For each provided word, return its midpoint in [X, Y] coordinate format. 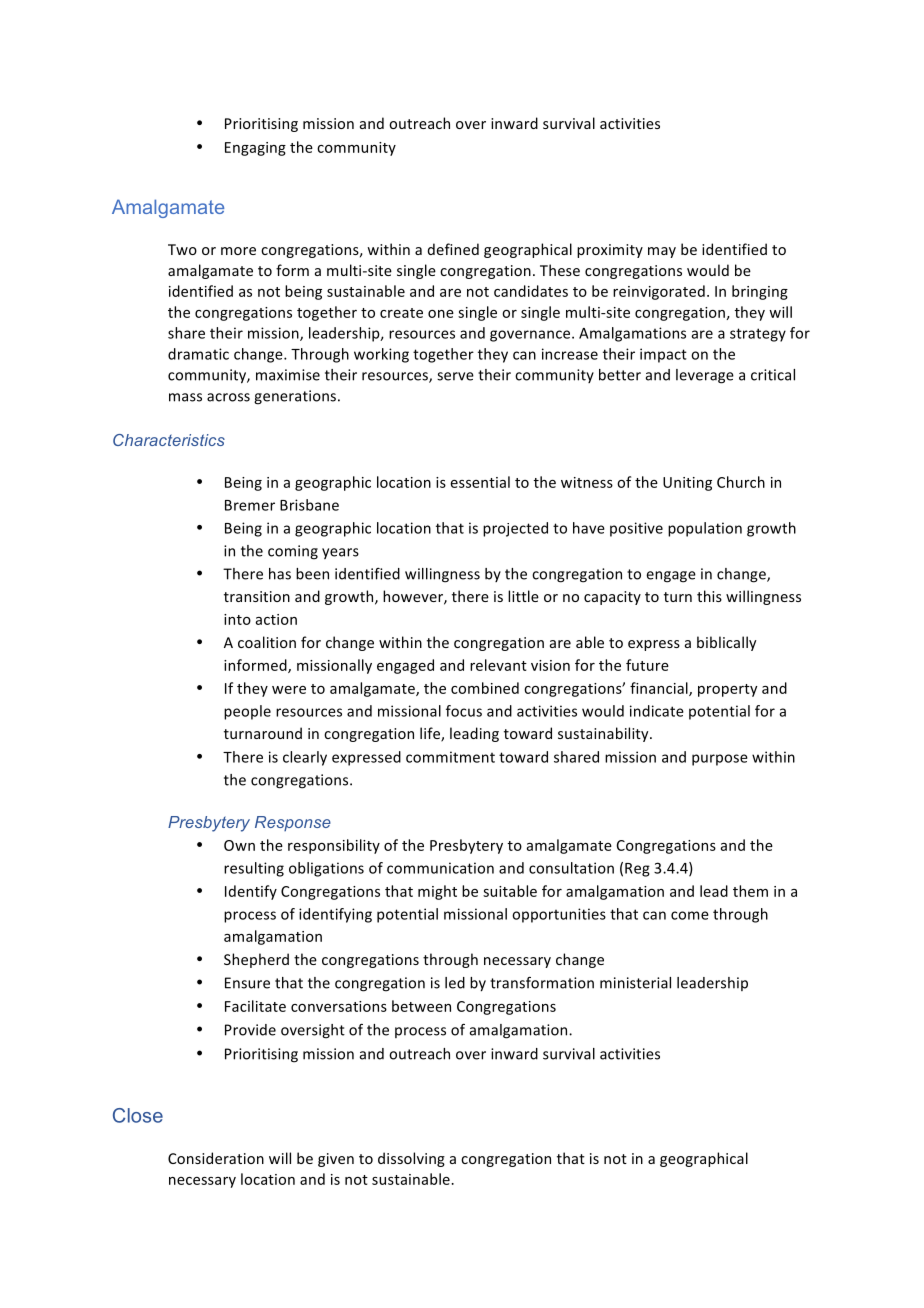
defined [453, 249]
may [662, 252]
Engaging [255, 149]
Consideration [216, 1158]
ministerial [635, 983]
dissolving [411, 1159]
